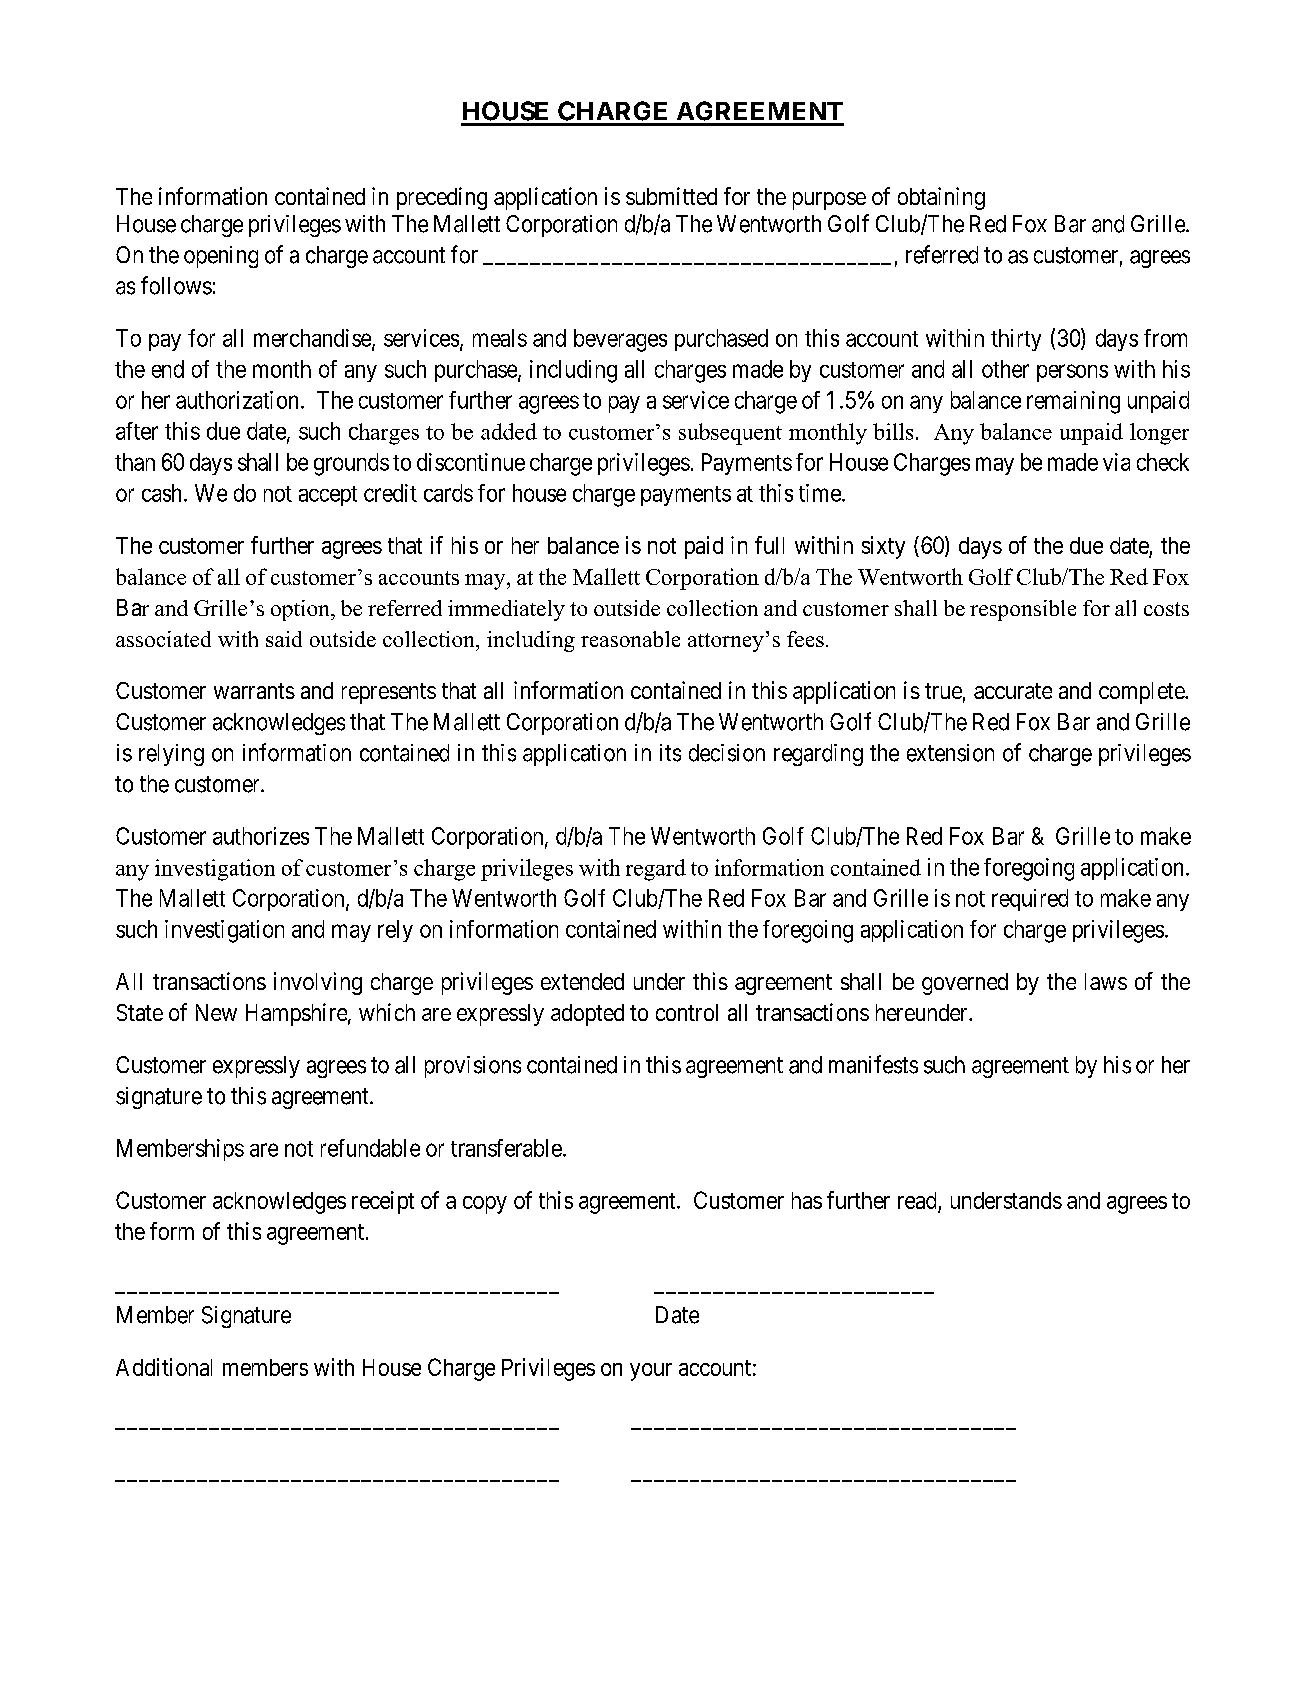 The image size is (1305, 1688). Describe the element at coordinates (221, 257) in the screenshot. I see `opening` at that location.
